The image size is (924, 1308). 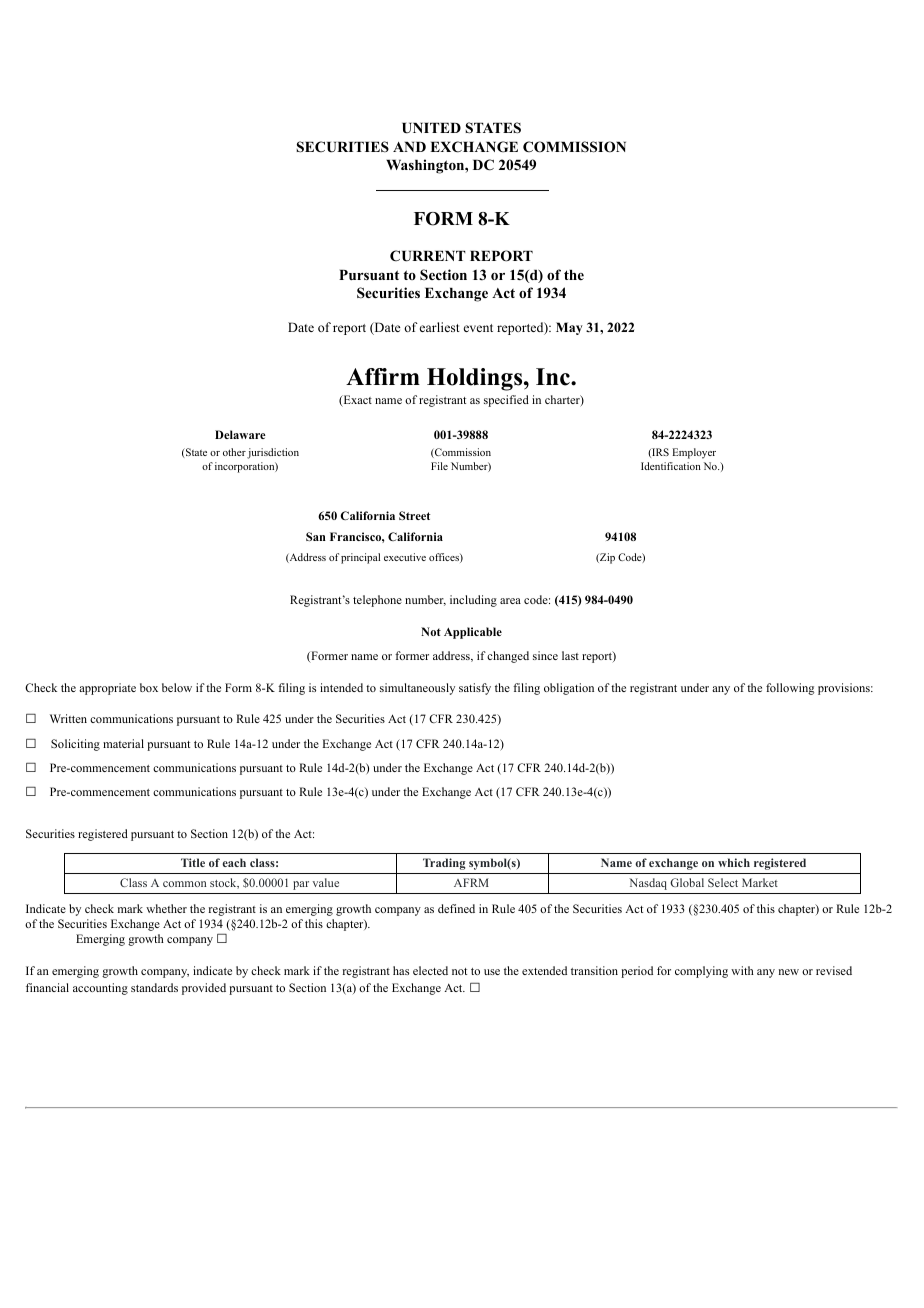 I want to click on elected, so click(x=430, y=970).
